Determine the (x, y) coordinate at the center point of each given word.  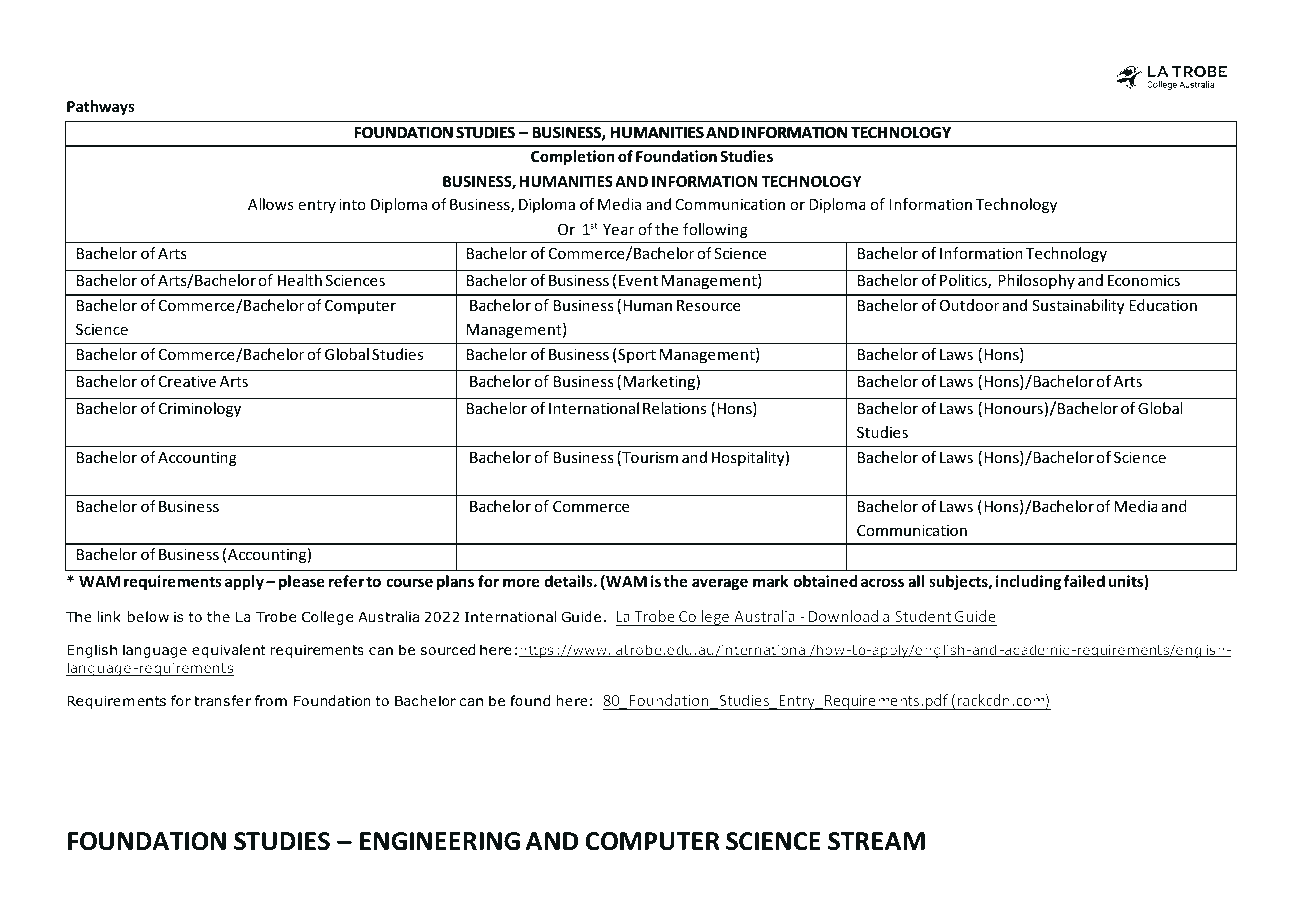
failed (1084, 581)
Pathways (101, 107)
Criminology (200, 409)
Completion (573, 157)
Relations (674, 408)
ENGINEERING (440, 841)
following (715, 230)
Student (923, 616)
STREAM (876, 841)
